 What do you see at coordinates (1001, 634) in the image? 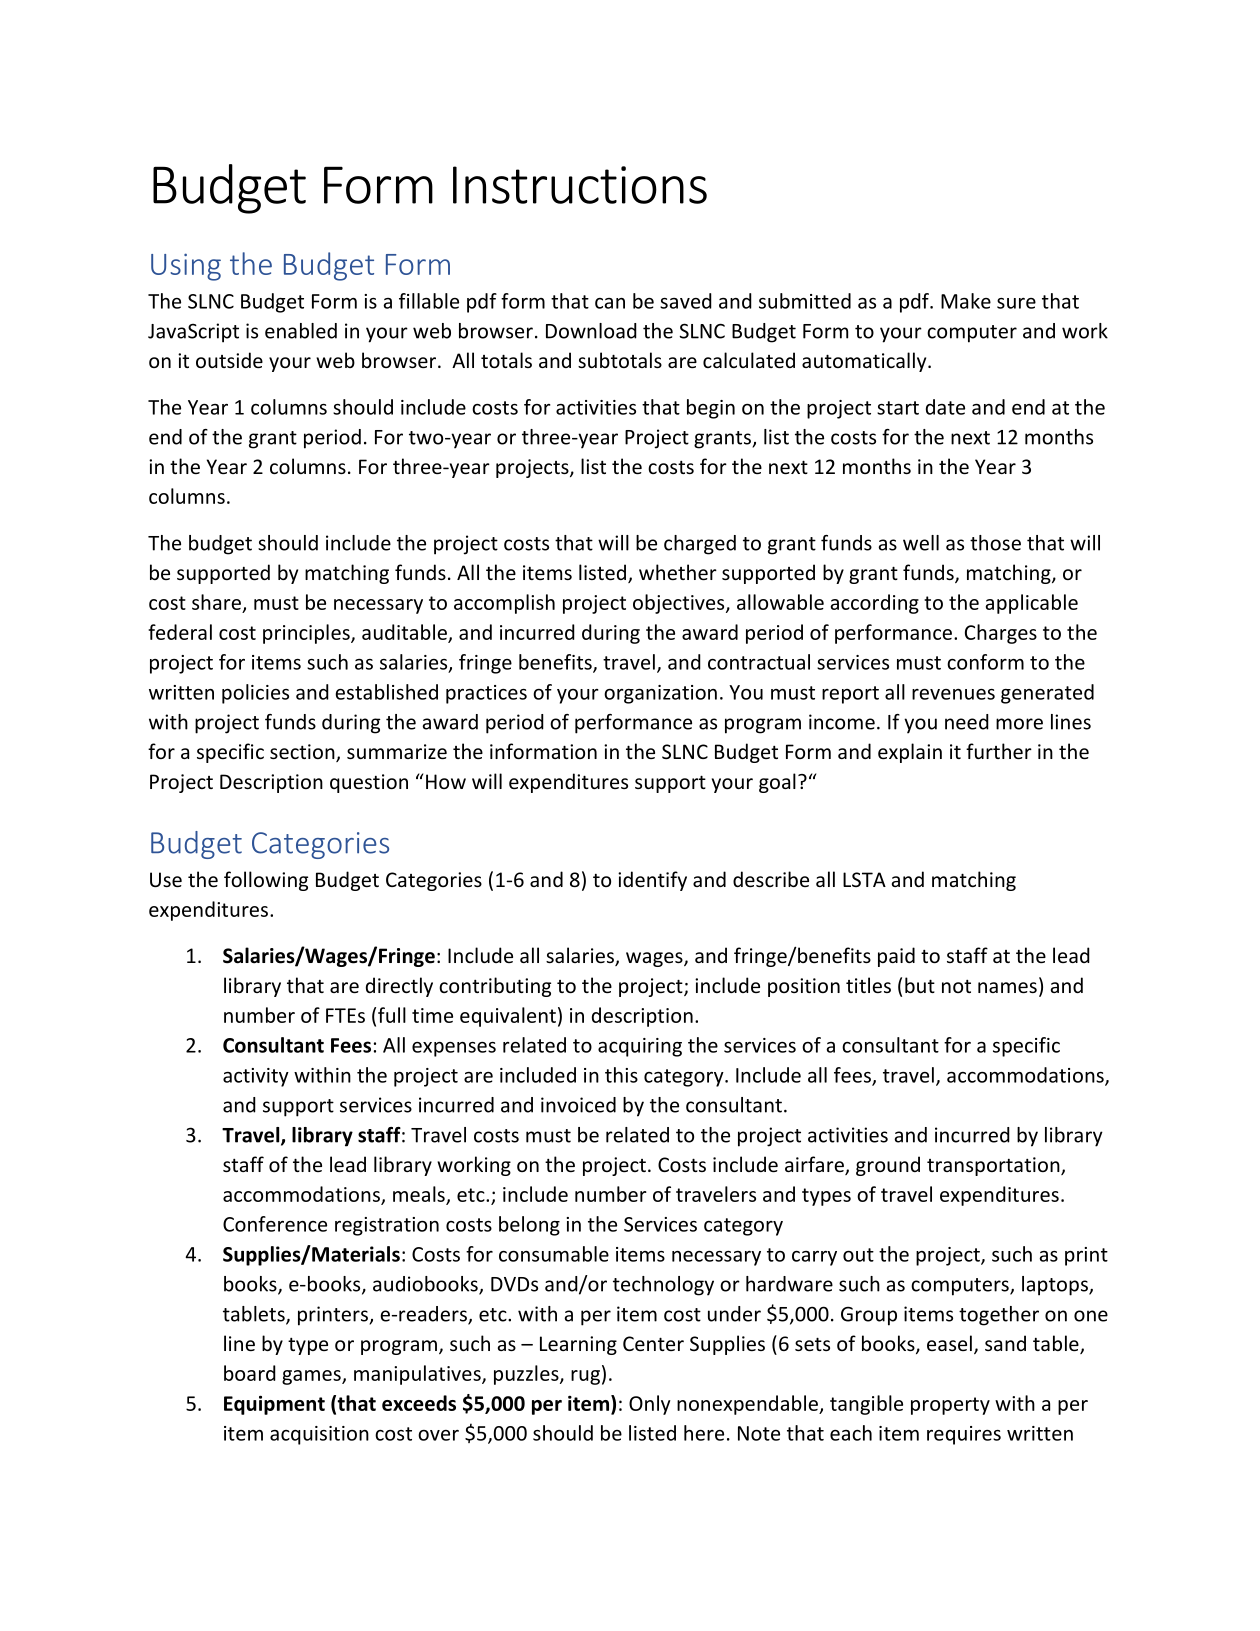
I see `Charges` at bounding box center [1001, 634].
